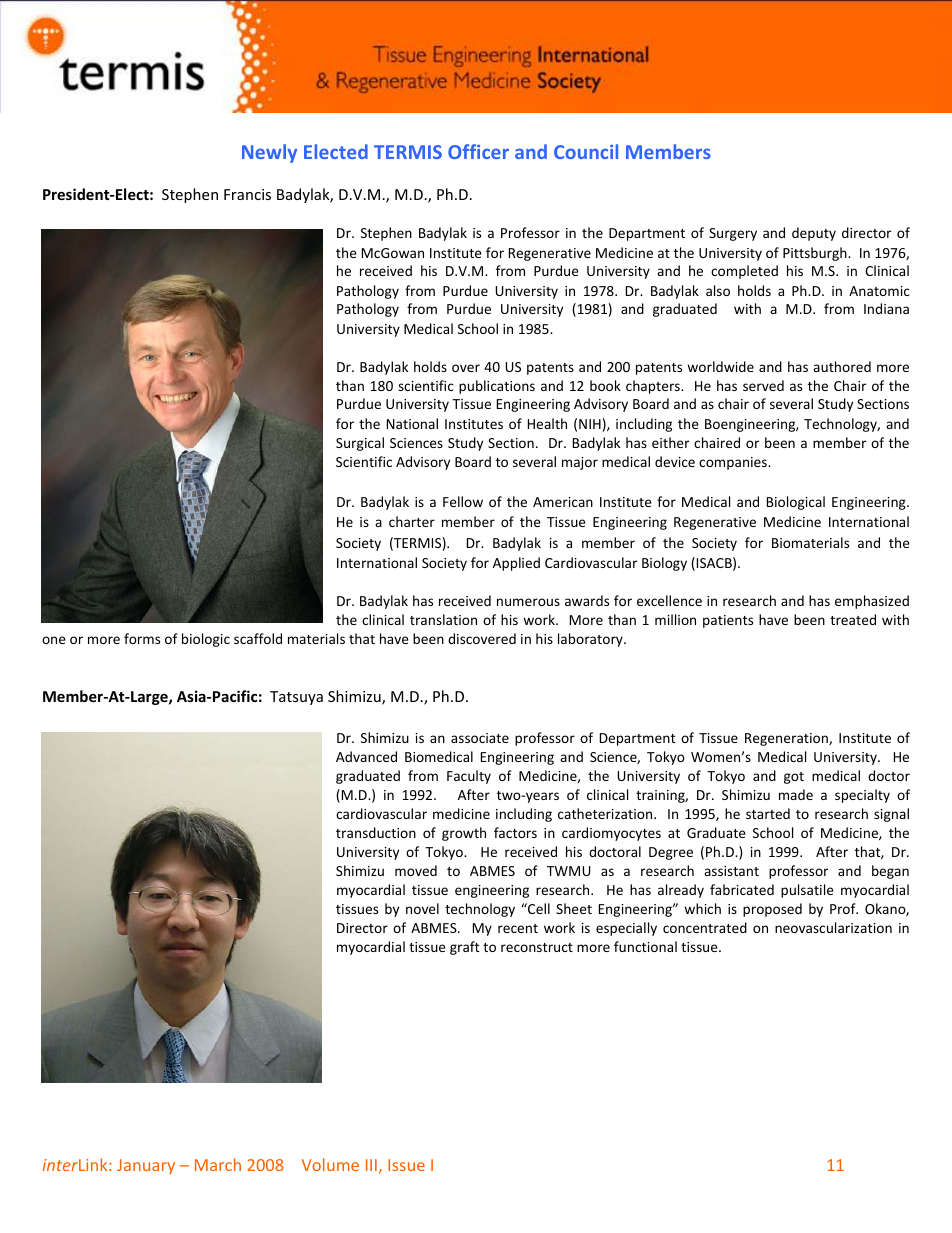 This screenshot has width=952, height=1233. Describe the element at coordinates (728, 621) in the screenshot. I see `patients` at that location.
